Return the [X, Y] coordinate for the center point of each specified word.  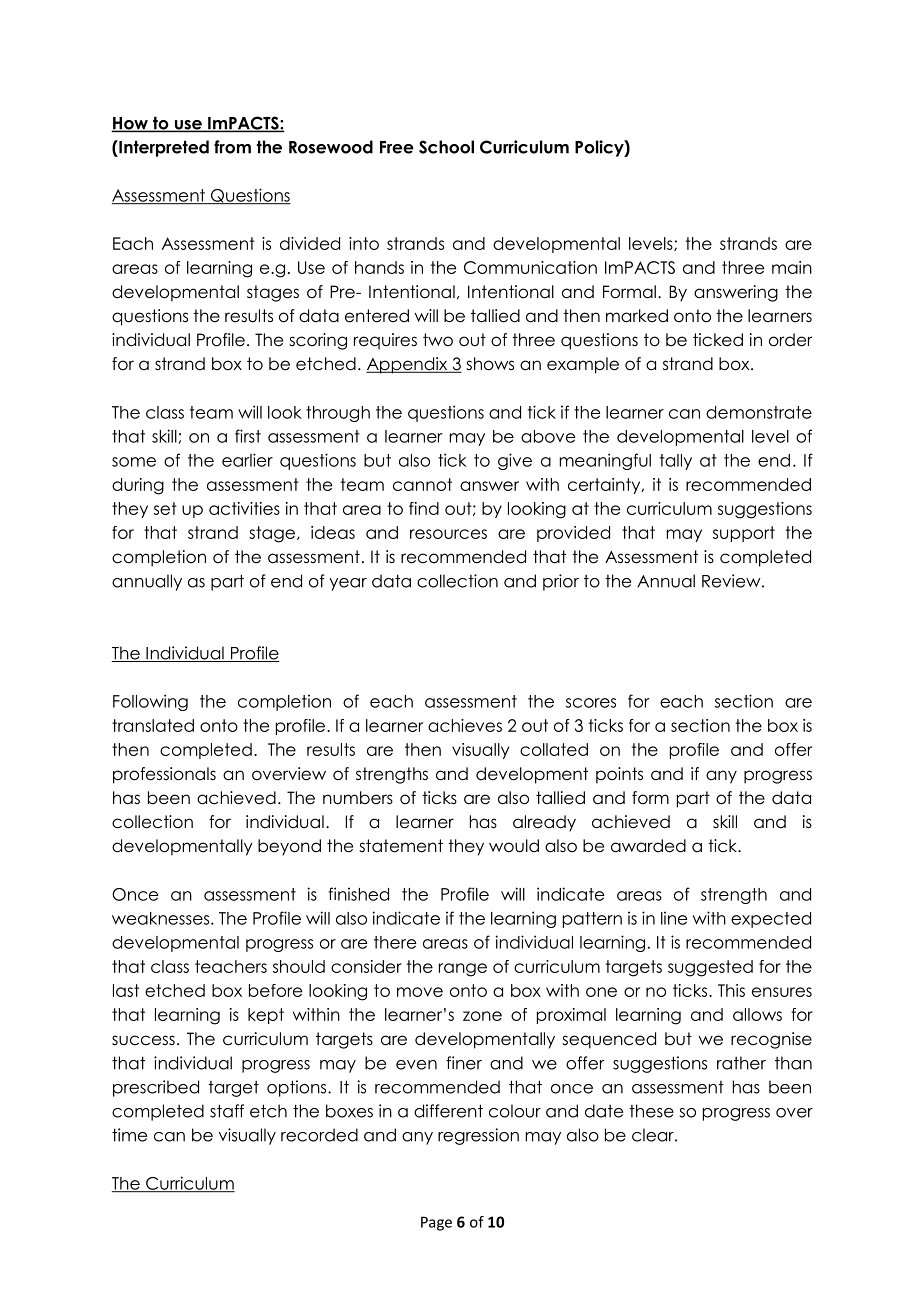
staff [227, 1111]
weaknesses [162, 918]
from [232, 147]
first [248, 436]
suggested [710, 968]
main [792, 267]
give [515, 461]
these [651, 1111]
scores [591, 703]
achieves [465, 725]
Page [436, 1223]
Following [150, 702]
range [463, 970]
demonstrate [759, 412]
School [446, 147]
